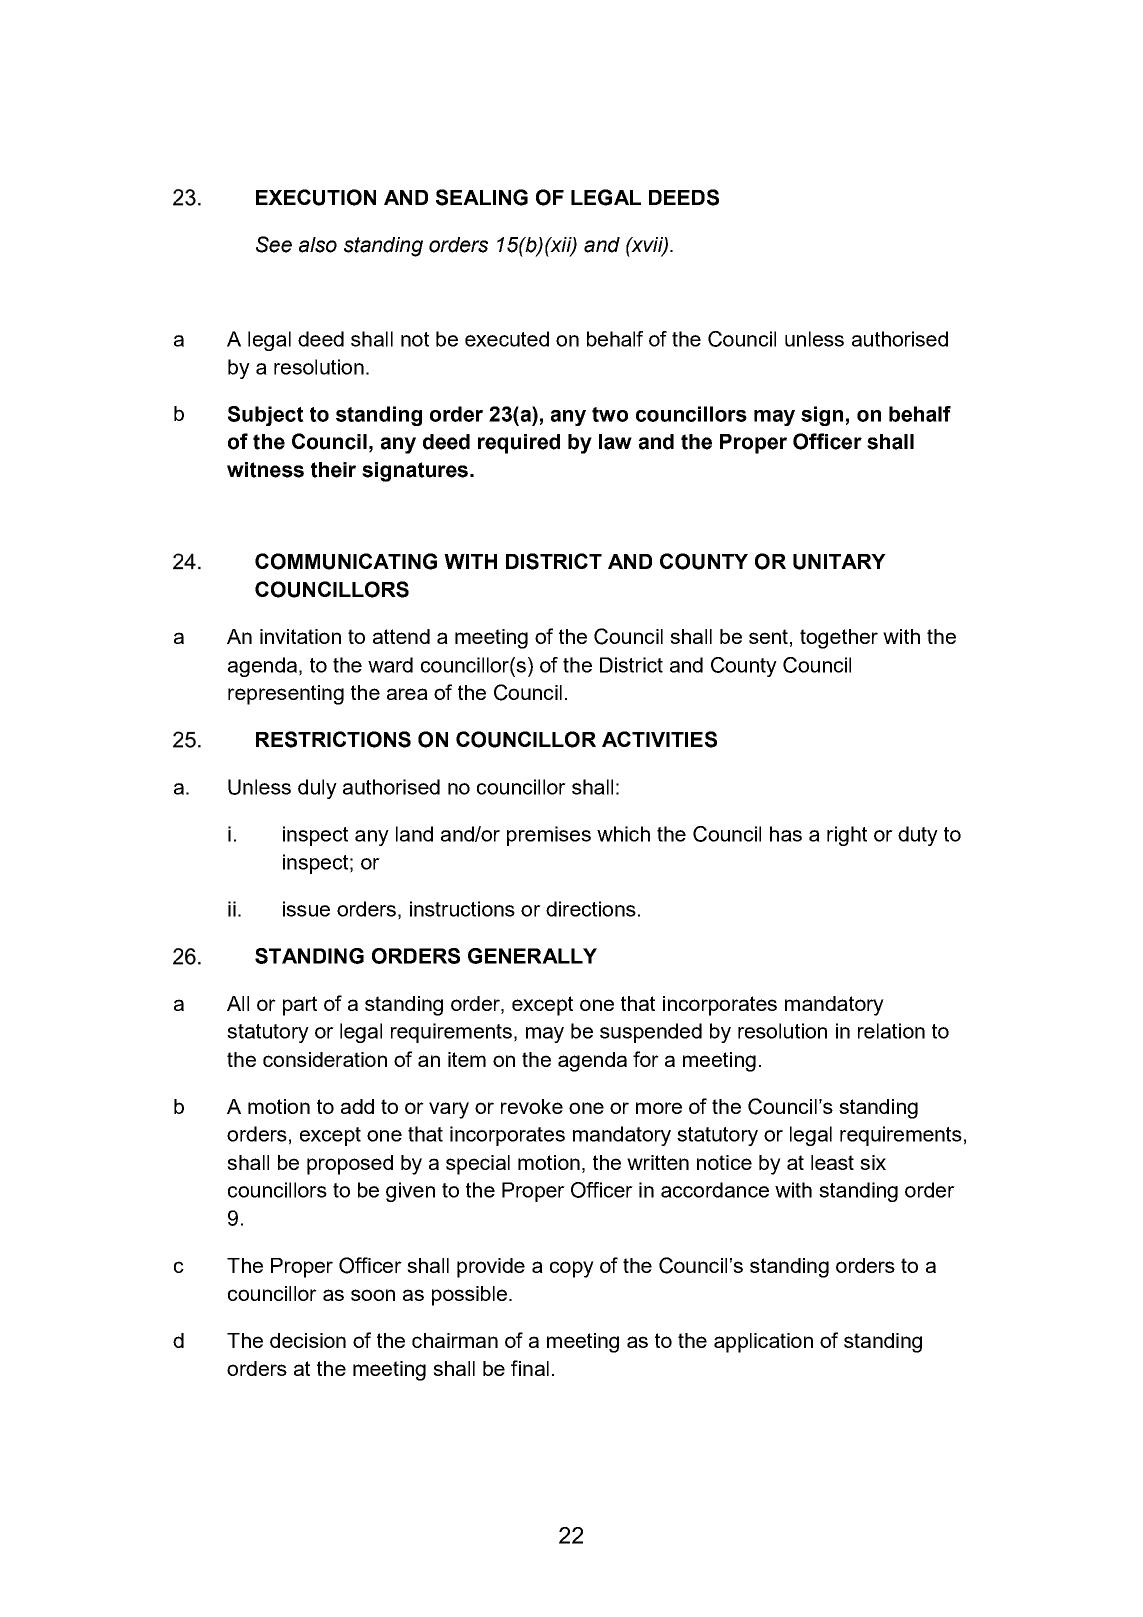 The height and width of the screenshot is (1617, 1143). What do you see at coordinates (318, 245) in the screenshot?
I see `also` at bounding box center [318, 245].
